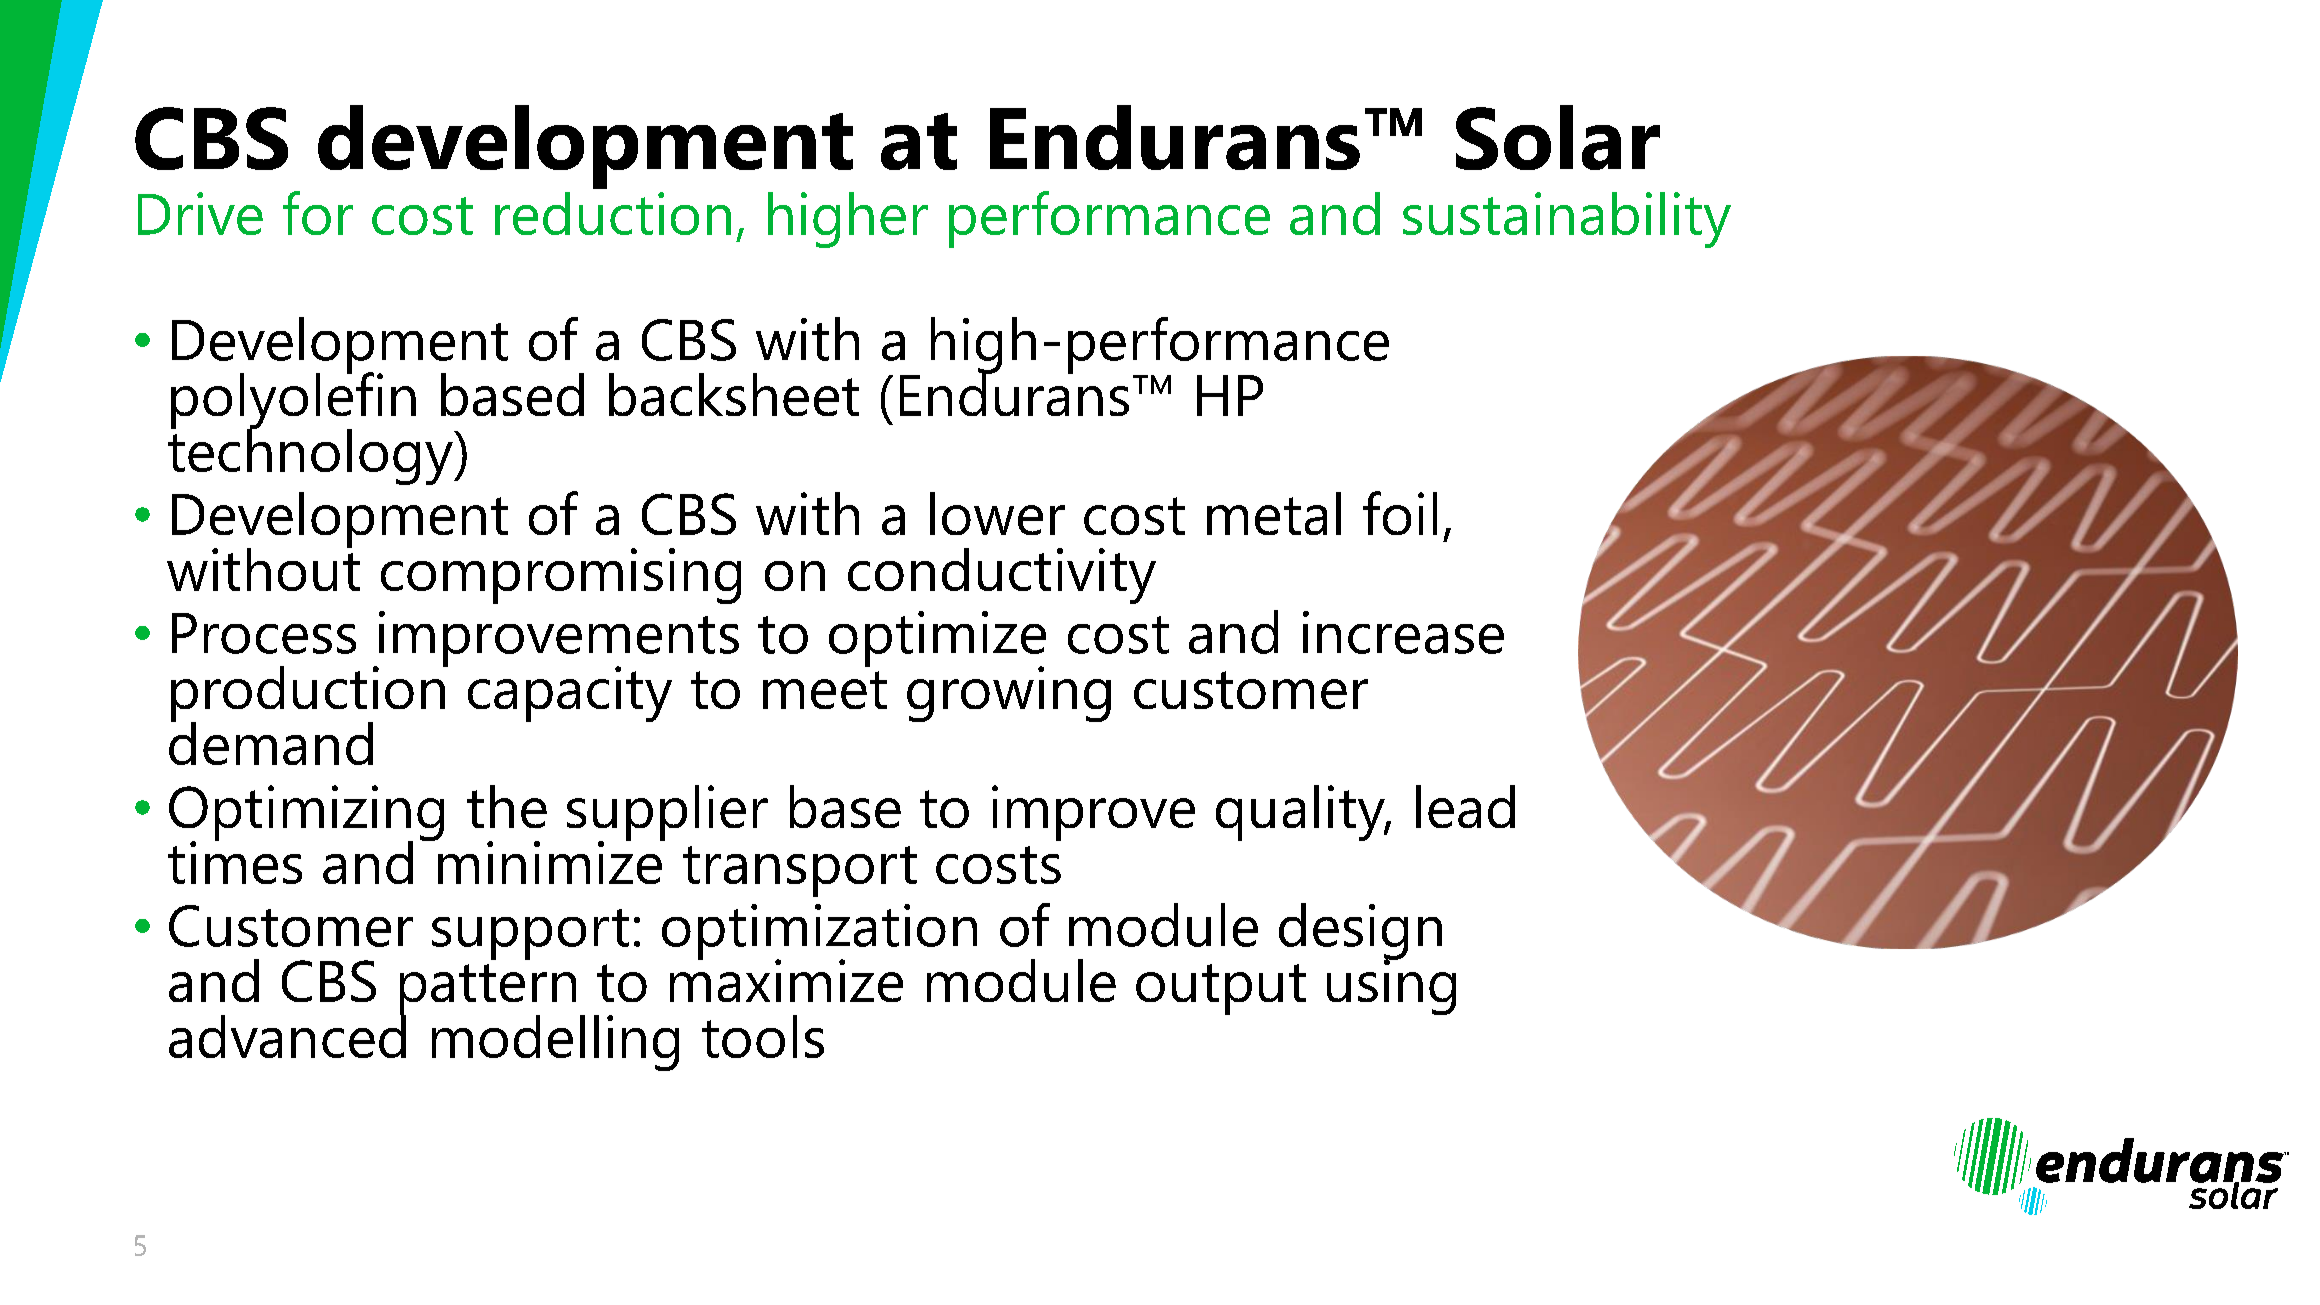 This screenshot has width=2320, height=1305. I want to click on tools, so click(763, 1036).
